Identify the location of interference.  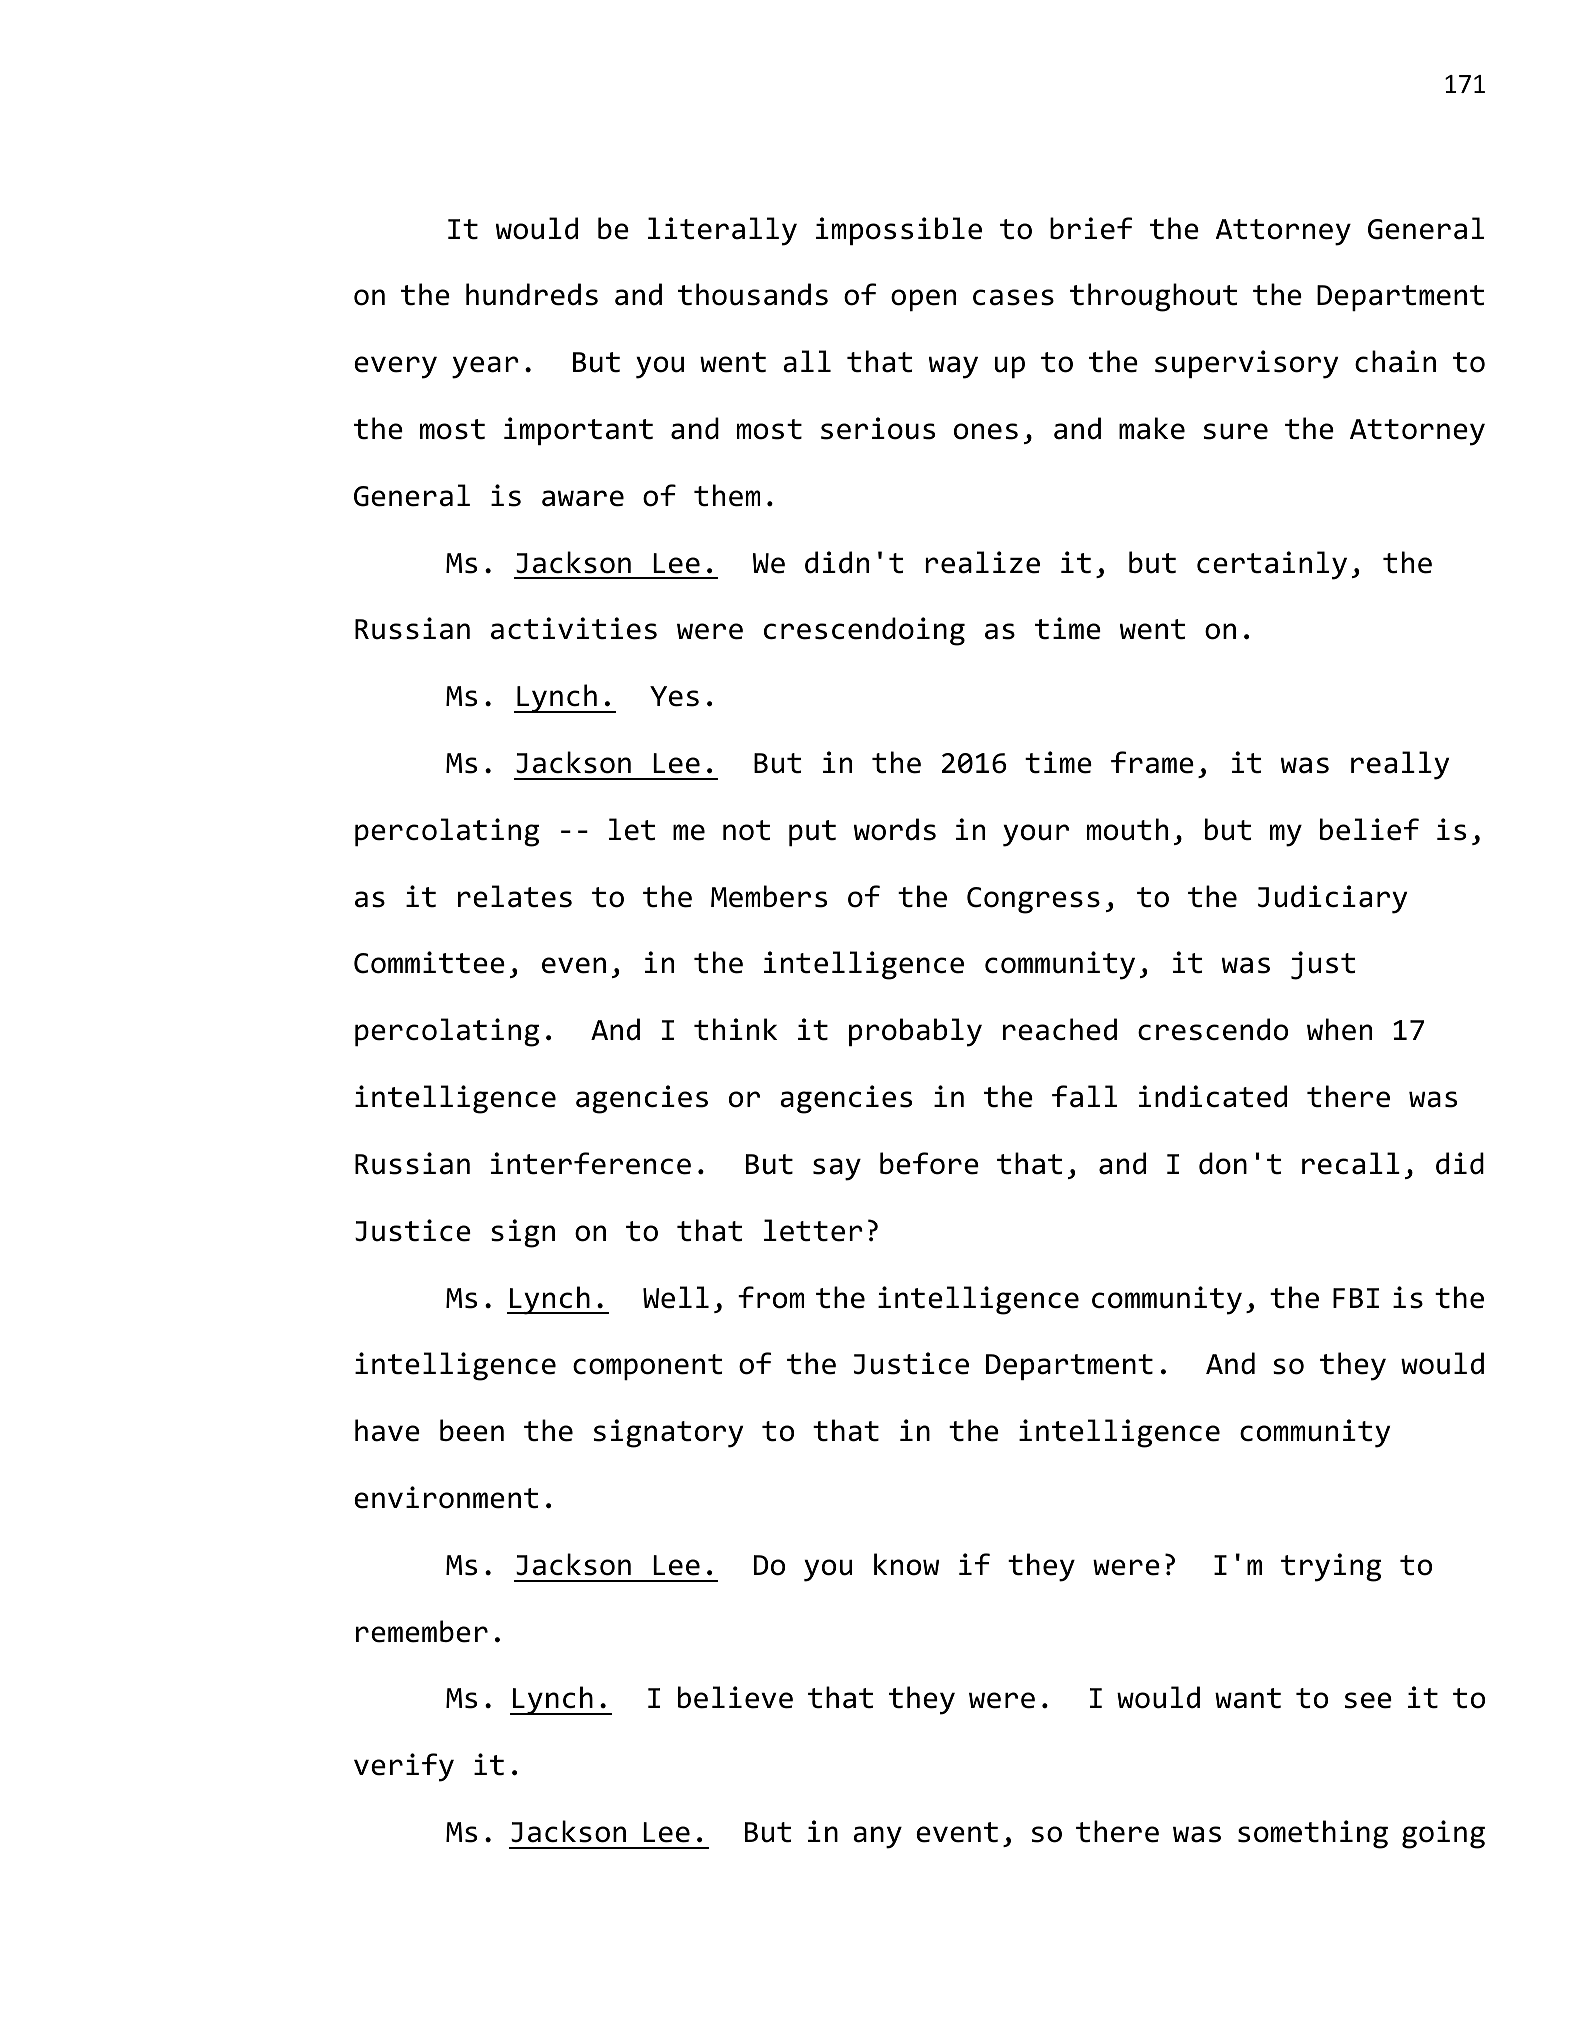
(591, 1163).
